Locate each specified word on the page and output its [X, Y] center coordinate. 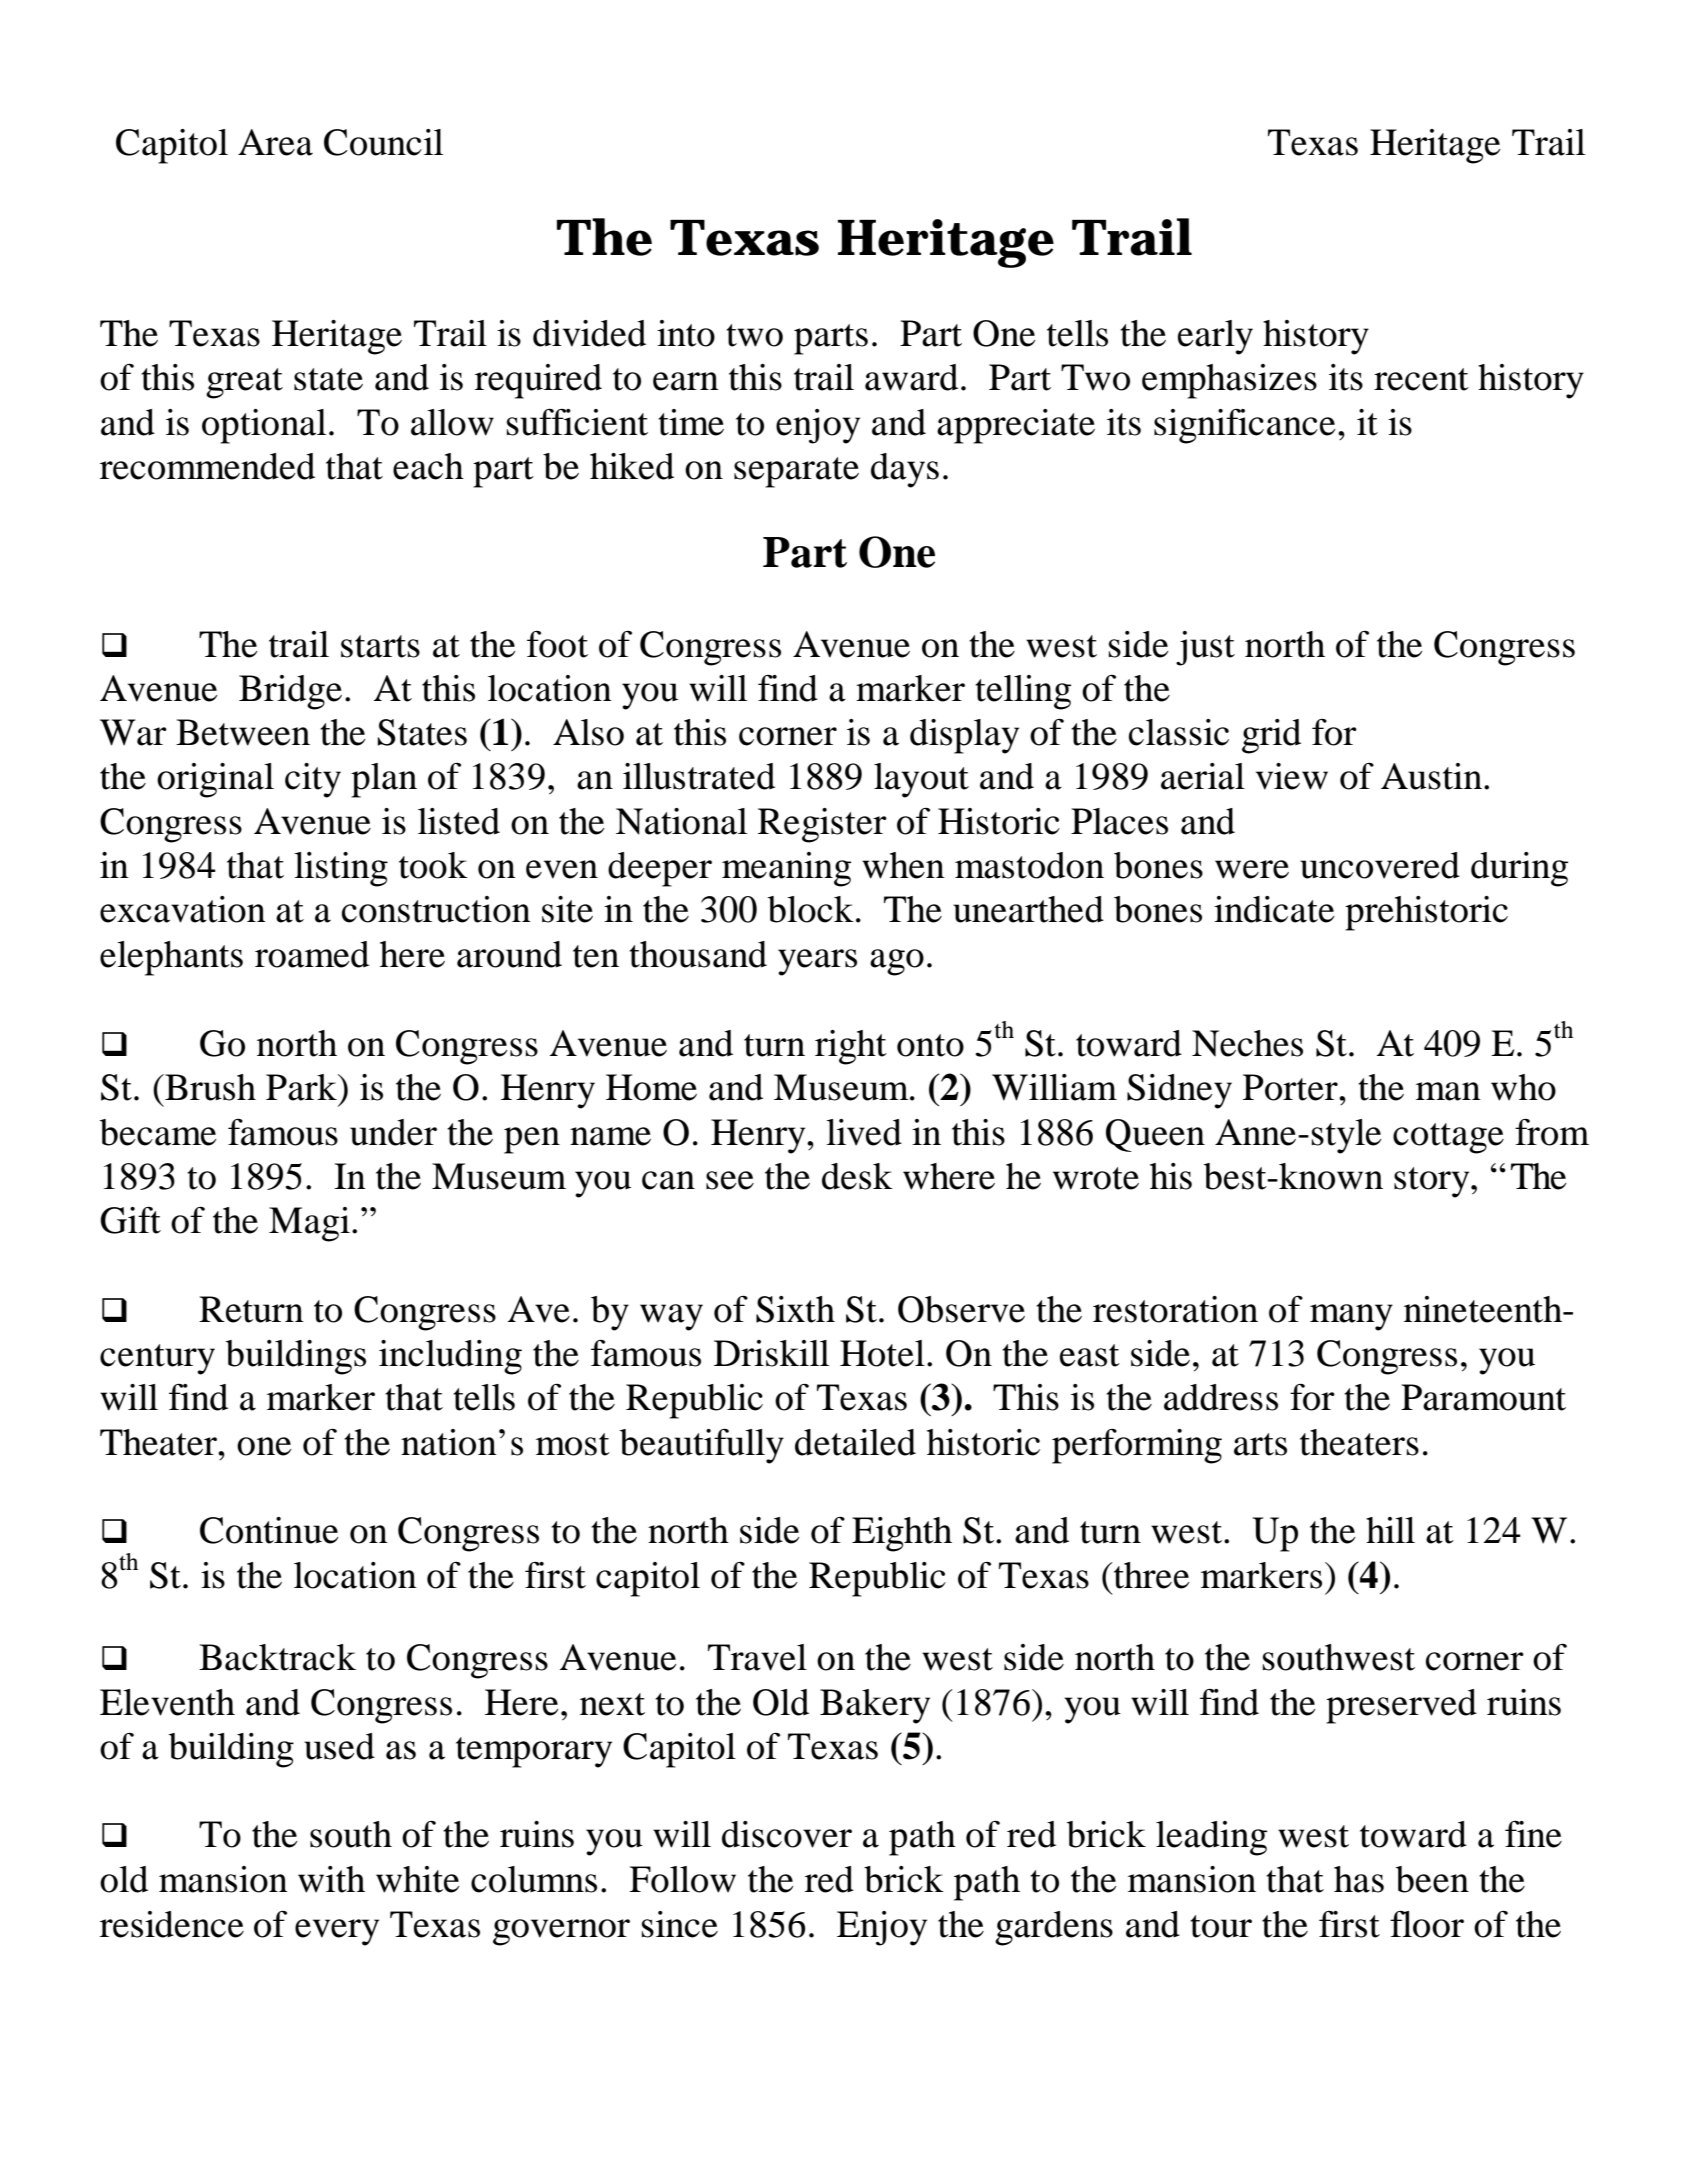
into [686, 333]
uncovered [1380, 865]
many [1351, 1317]
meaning [786, 869]
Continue [269, 1530]
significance [1245, 426]
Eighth [902, 1534]
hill [1390, 1530]
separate [796, 472]
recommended [207, 466]
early [1215, 337]
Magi [309, 1224]
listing [341, 869]
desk [857, 1176]
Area [275, 142]
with [331, 1879]
